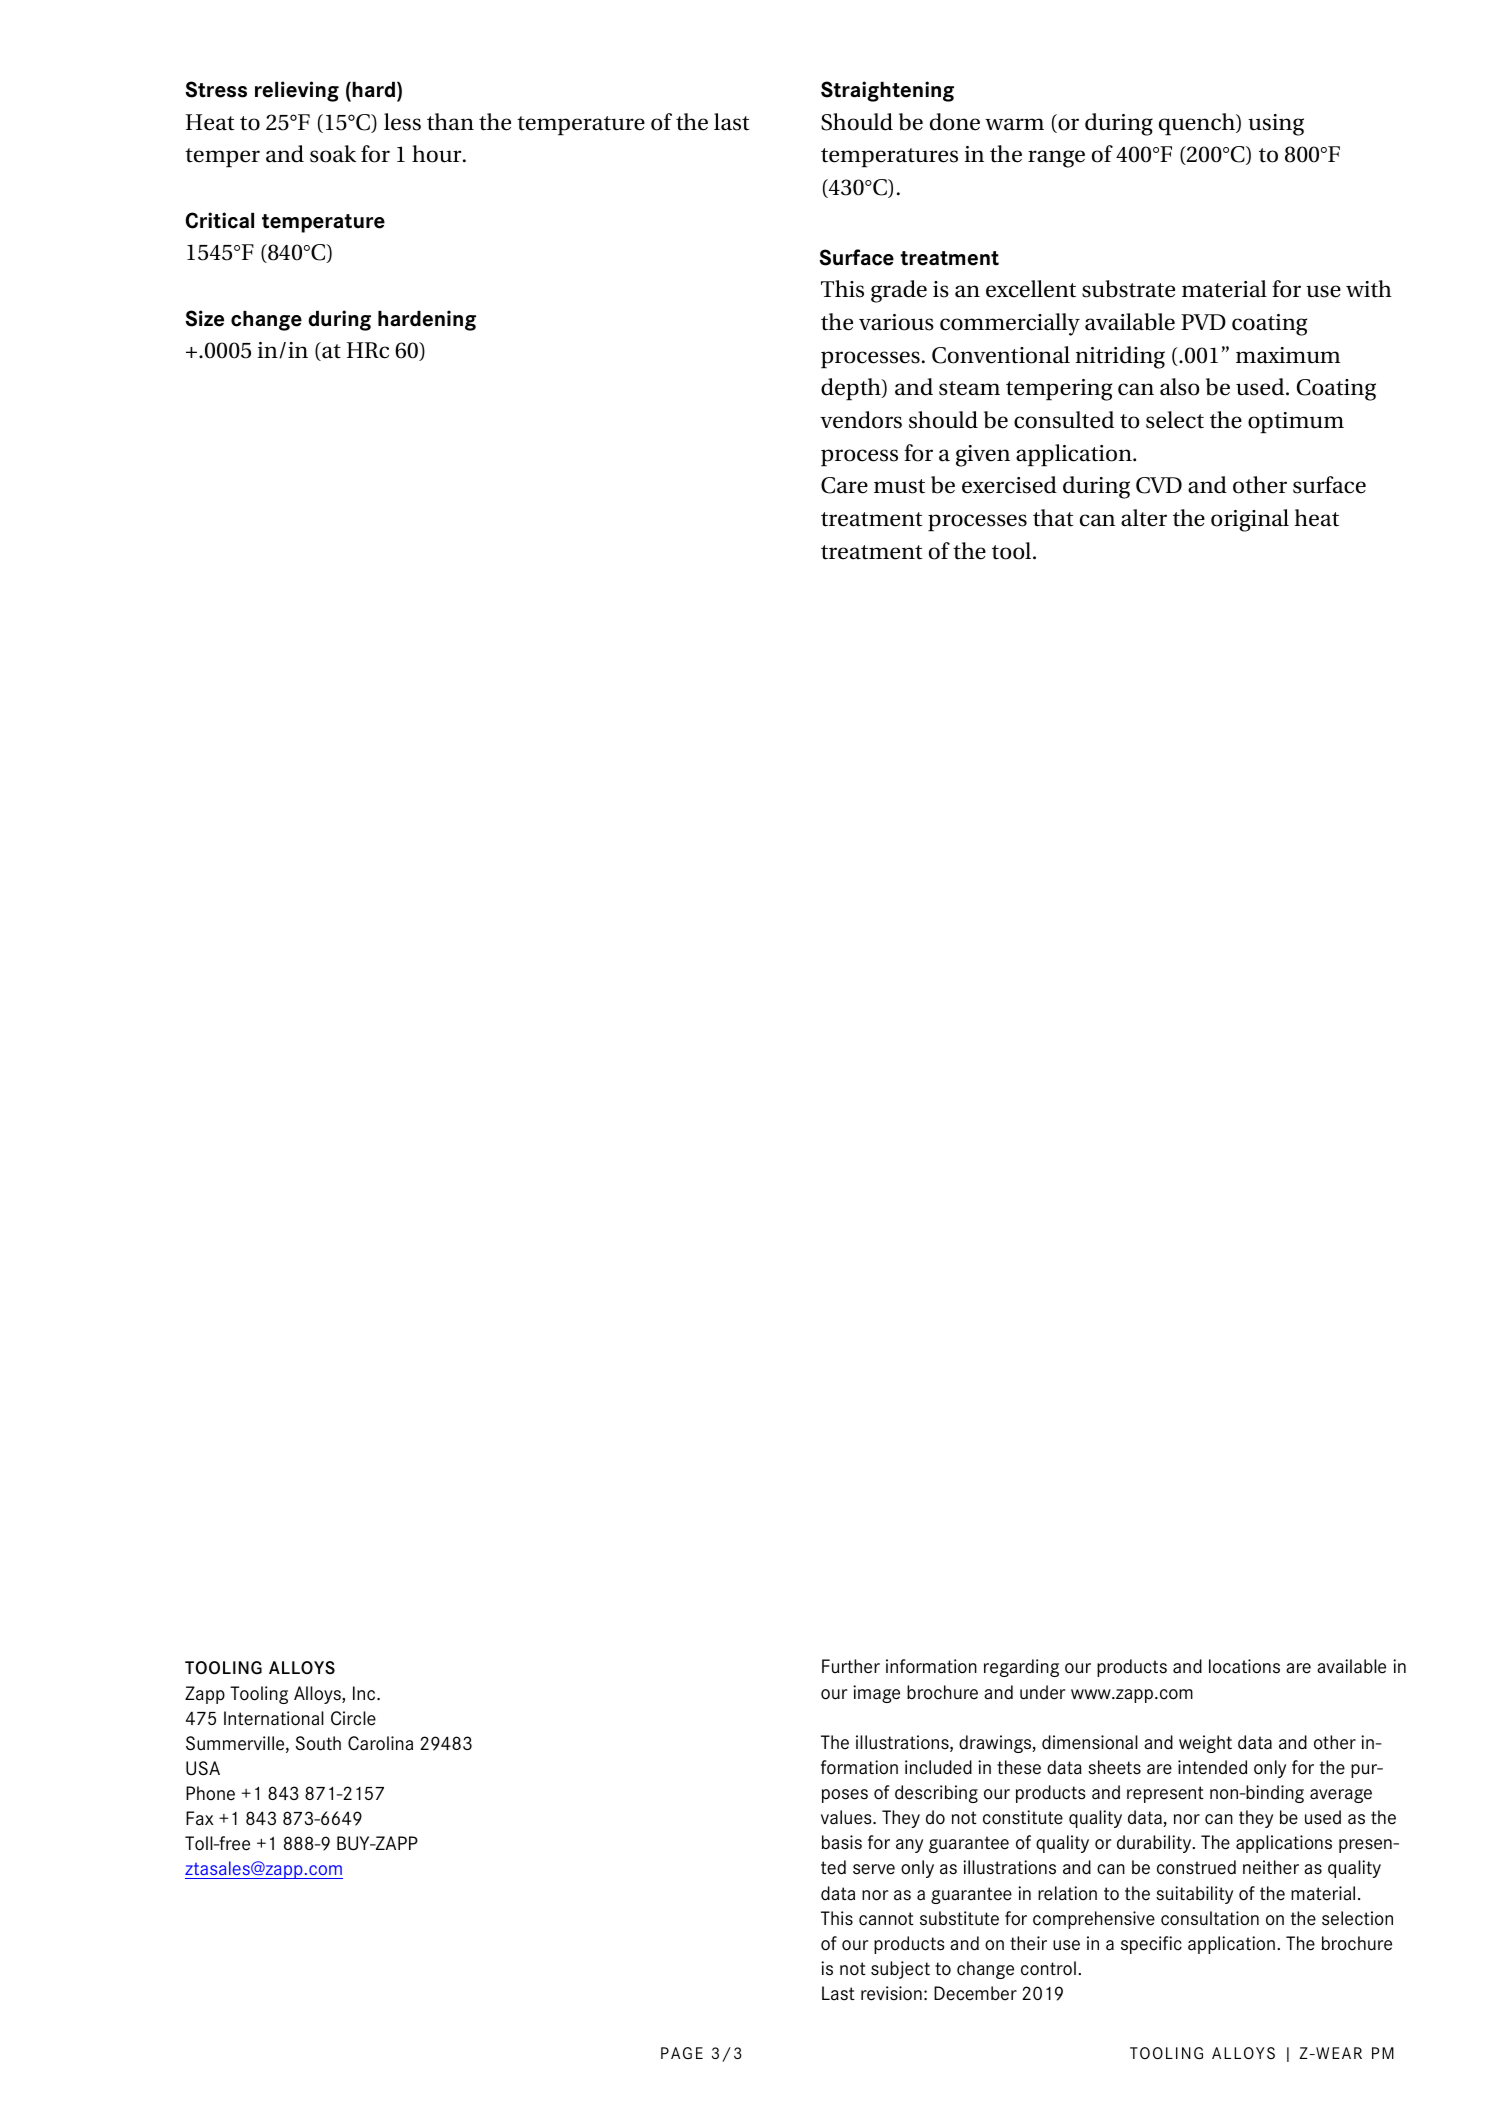 Image resolution: width=1496 pixels, height=2116 pixels. What do you see at coordinates (887, 91) in the screenshot?
I see `Straightening` at bounding box center [887, 91].
